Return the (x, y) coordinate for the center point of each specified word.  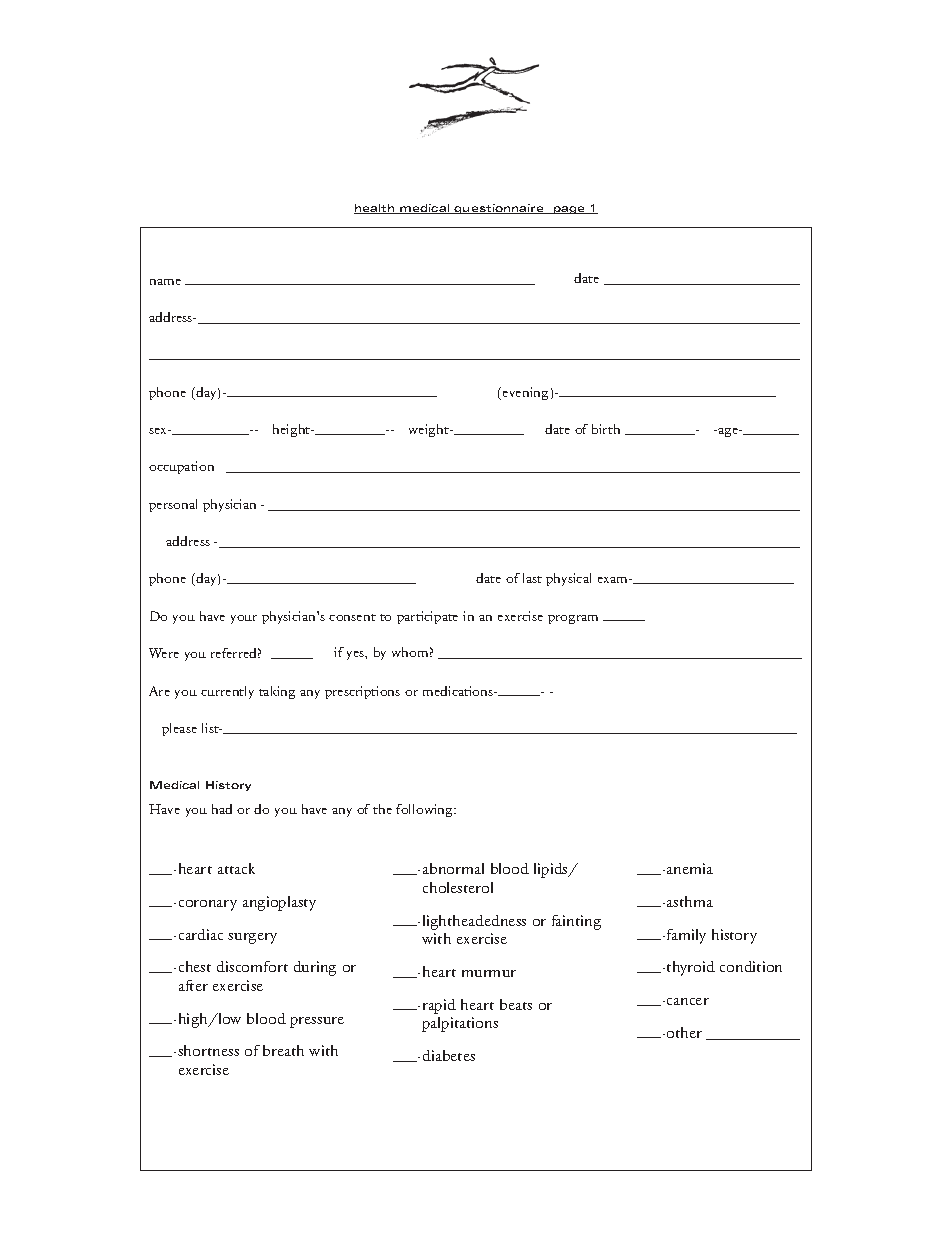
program (573, 619)
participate (427, 617)
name (165, 282)
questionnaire (499, 209)
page (569, 210)
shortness (208, 1050)
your (244, 619)
